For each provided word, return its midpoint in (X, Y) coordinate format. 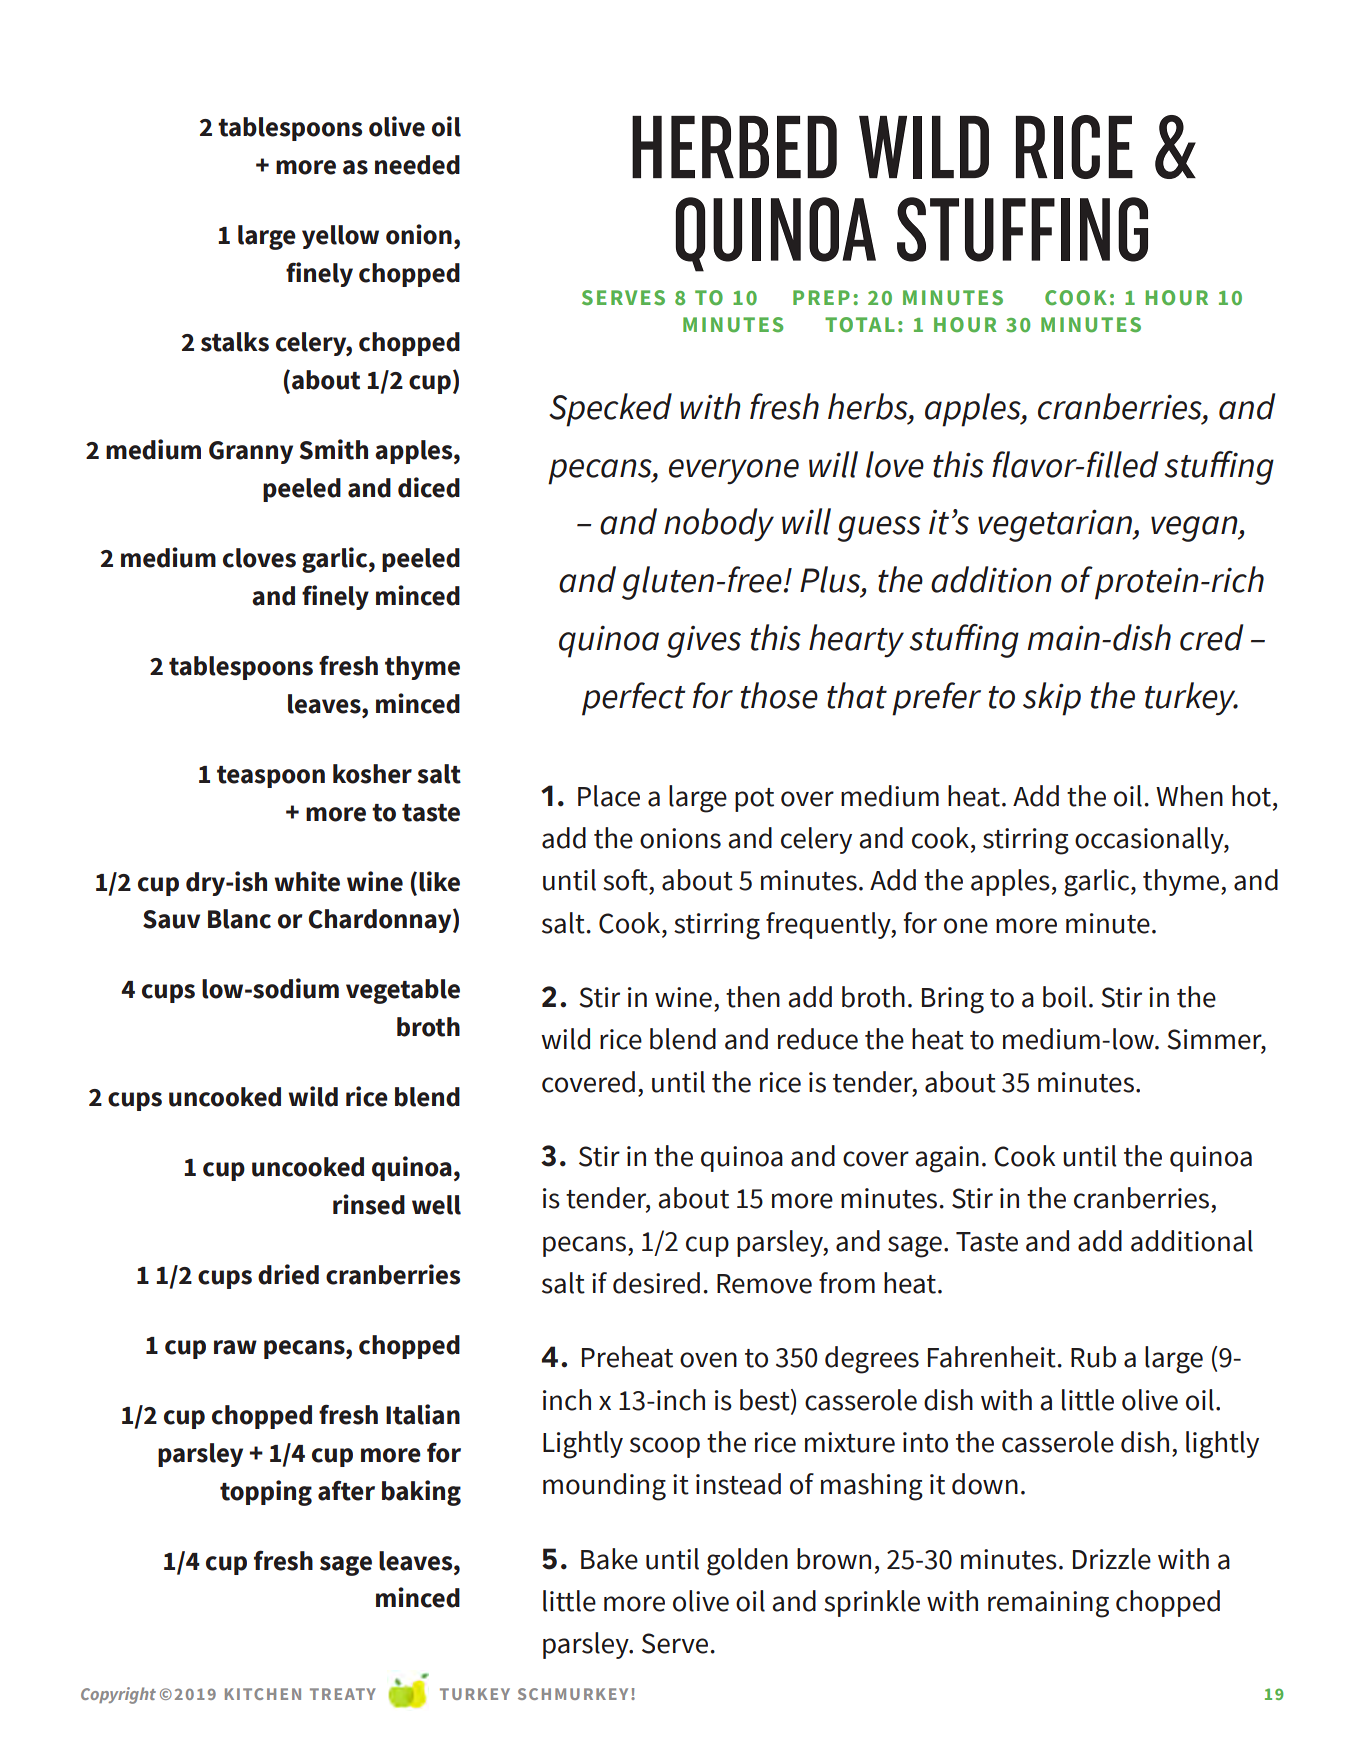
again (947, 1159)
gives (704, 642)
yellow (340, 237)
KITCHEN (263, 1694)
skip (1052, 699)
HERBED (734, 147)
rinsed (369, 1204)
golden (747, 1562)
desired (656, 1283)
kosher (372, 774)
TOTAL (860, 324)
